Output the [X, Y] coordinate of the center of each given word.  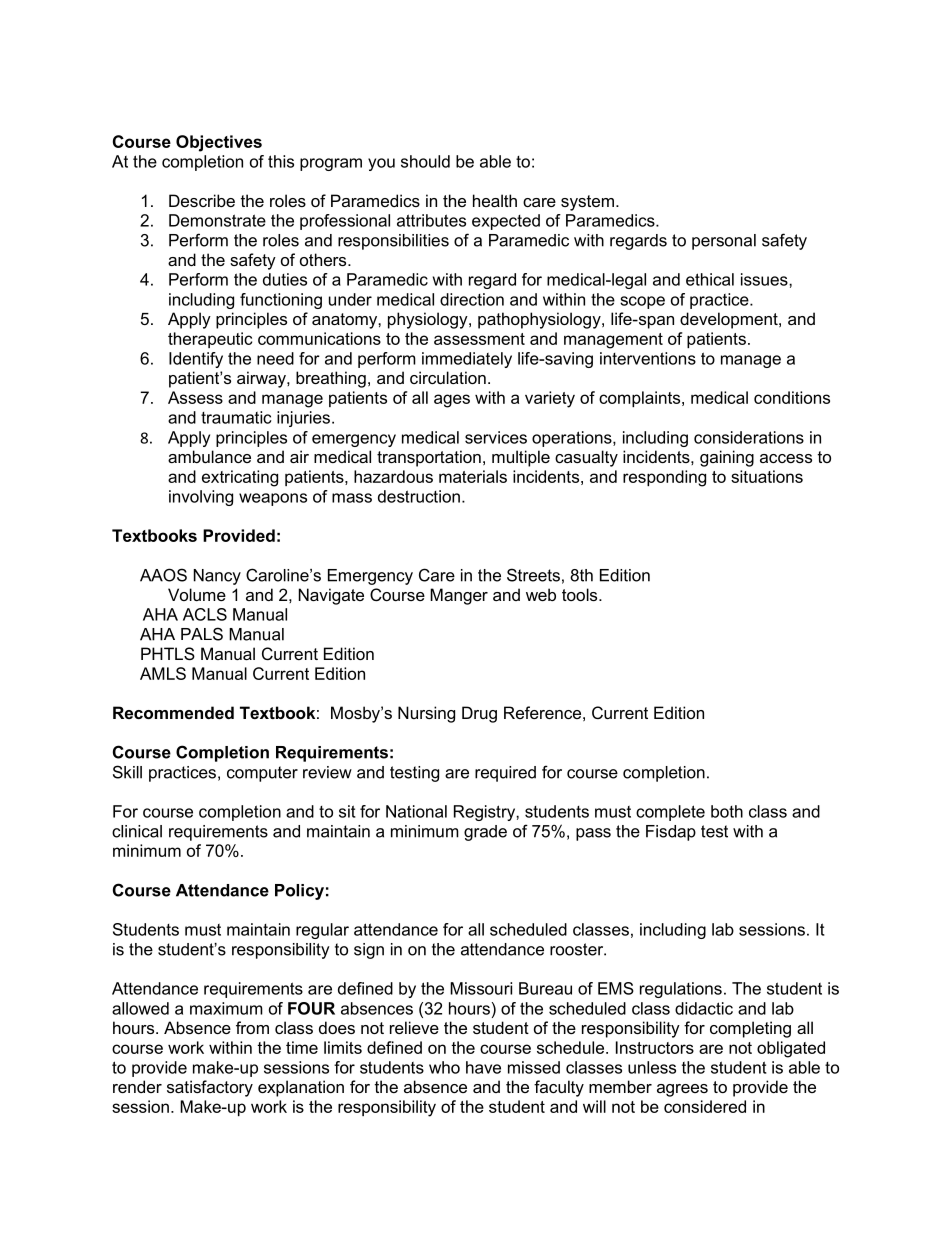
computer [262, 774]
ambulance [209, 456]
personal [724, 242]
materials [473, 476]
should [425, 161]
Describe [202, 200]
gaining [727, 458]
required [505, 774]
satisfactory [210, 1088]
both [727, 811]
